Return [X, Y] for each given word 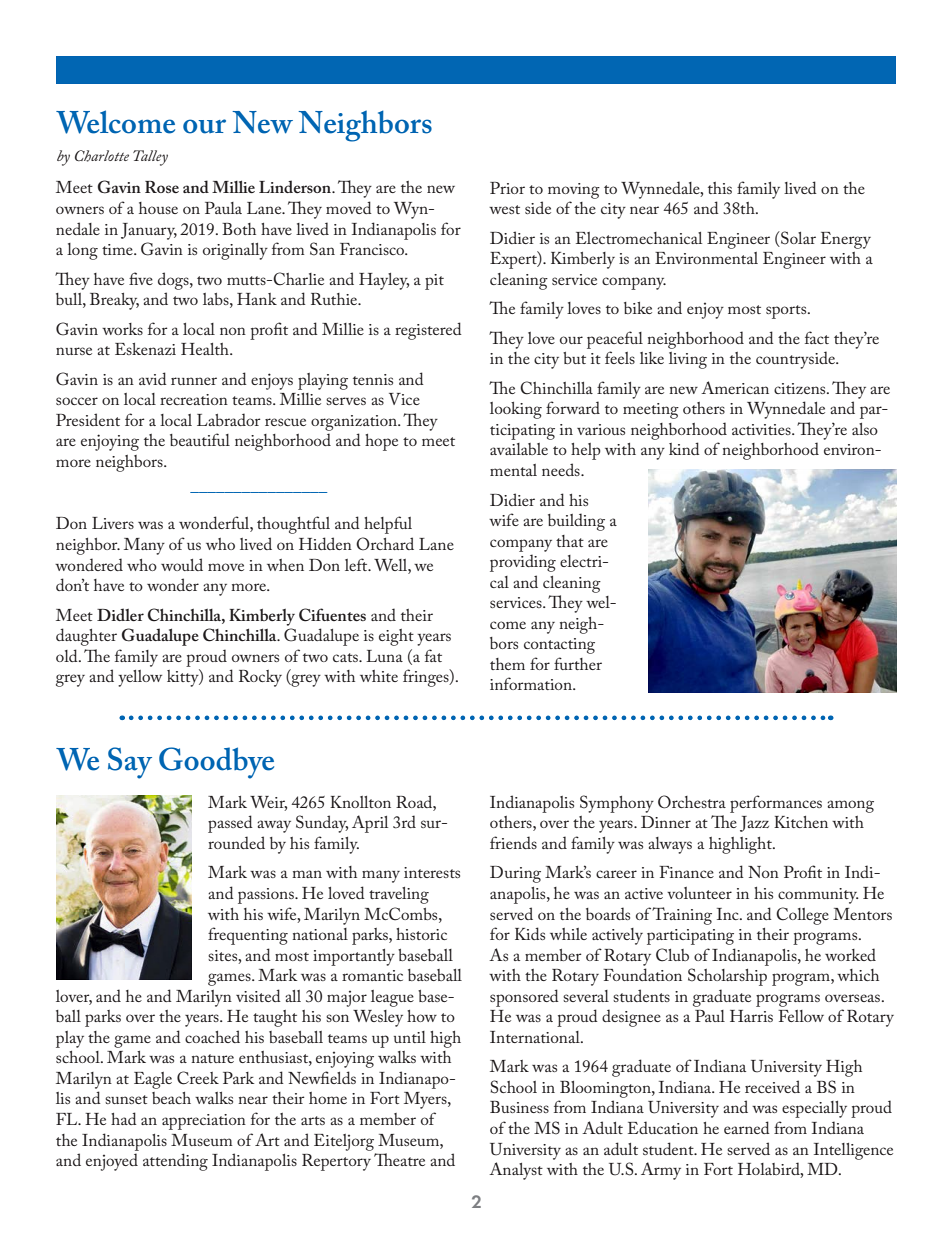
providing [523, 563]
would [182, 564]
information [532, 683]
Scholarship [727, 977]
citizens [801, 388]
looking [516, 410]
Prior [507, 188]
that [570, 541]
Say [130, 763]
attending [175, 1162]
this [720, 188]
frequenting [248, 936]
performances [776, 804]
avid [153, 378]
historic [421, 934]
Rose [162, 187]
